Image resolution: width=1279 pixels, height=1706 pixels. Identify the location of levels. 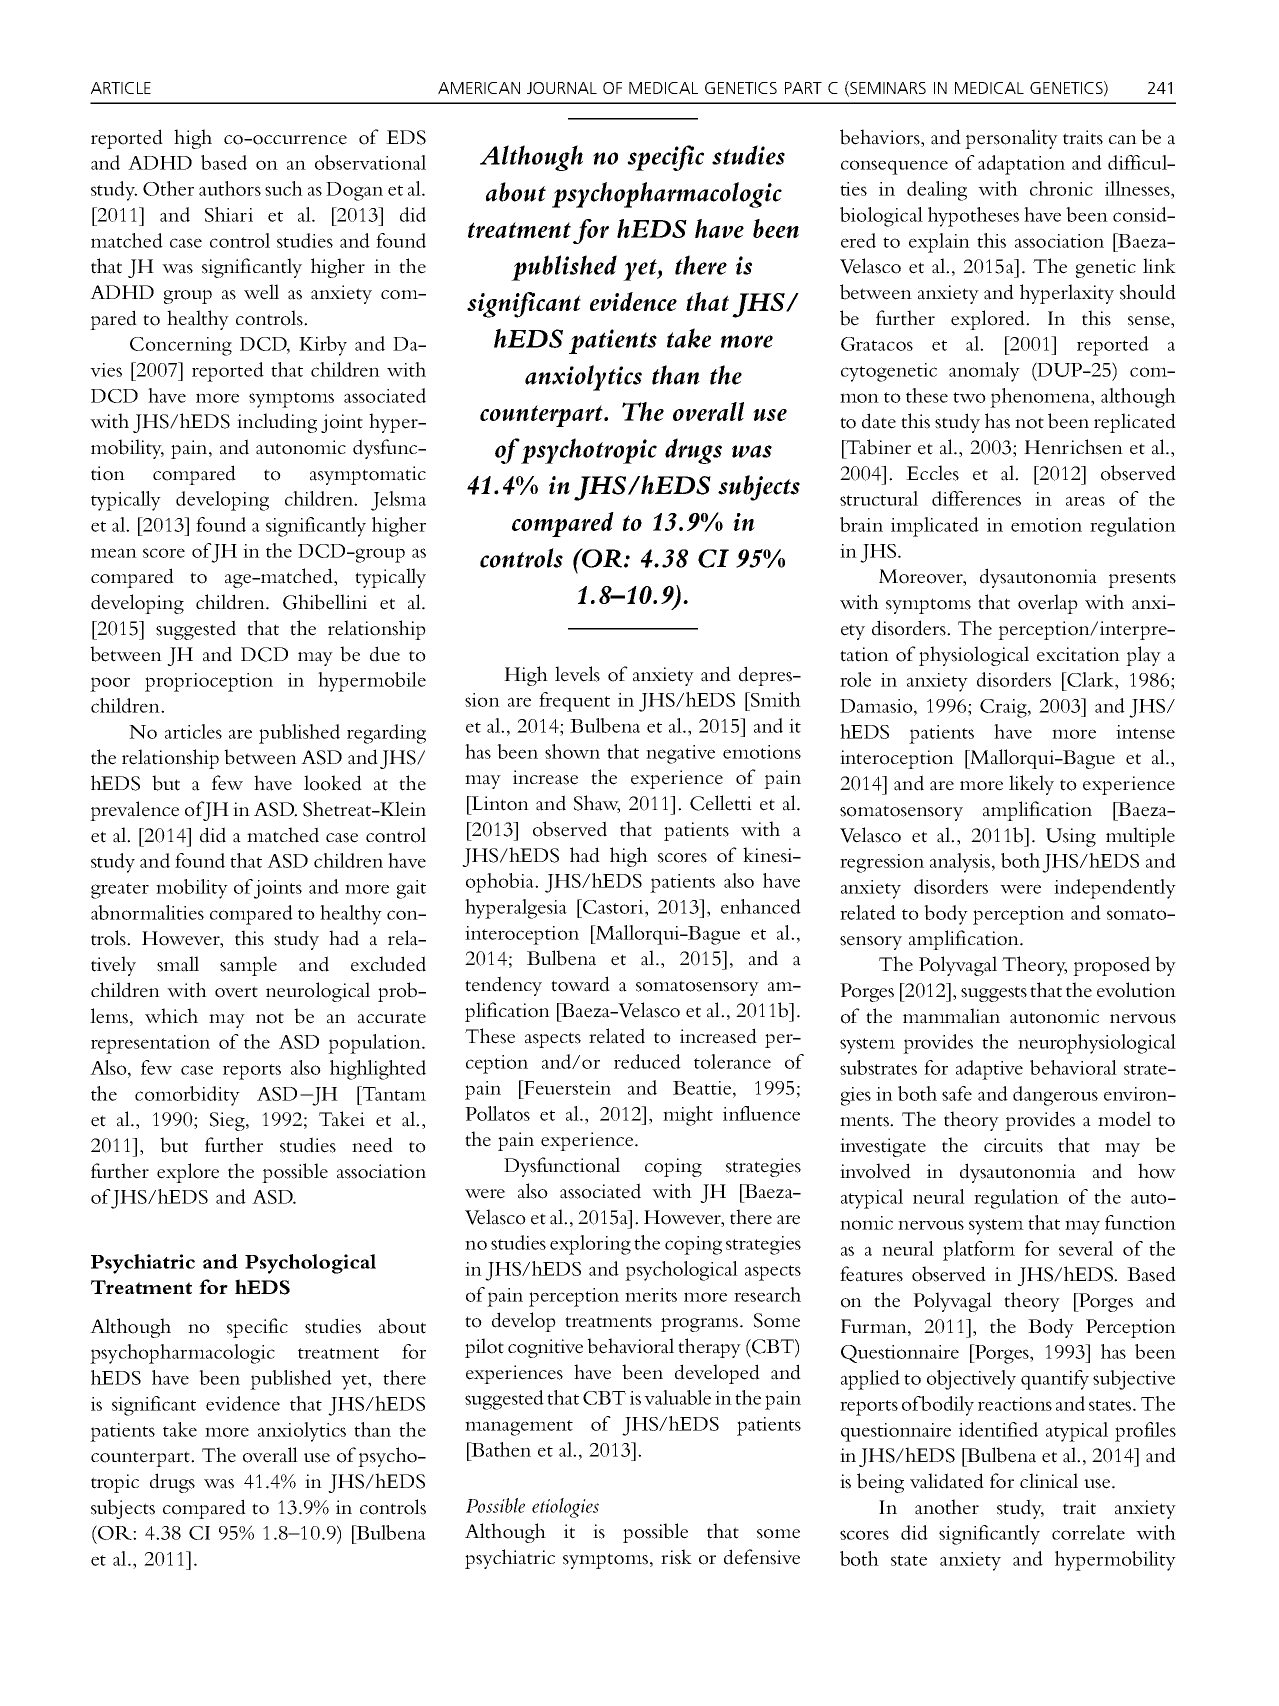
(577, 674).
